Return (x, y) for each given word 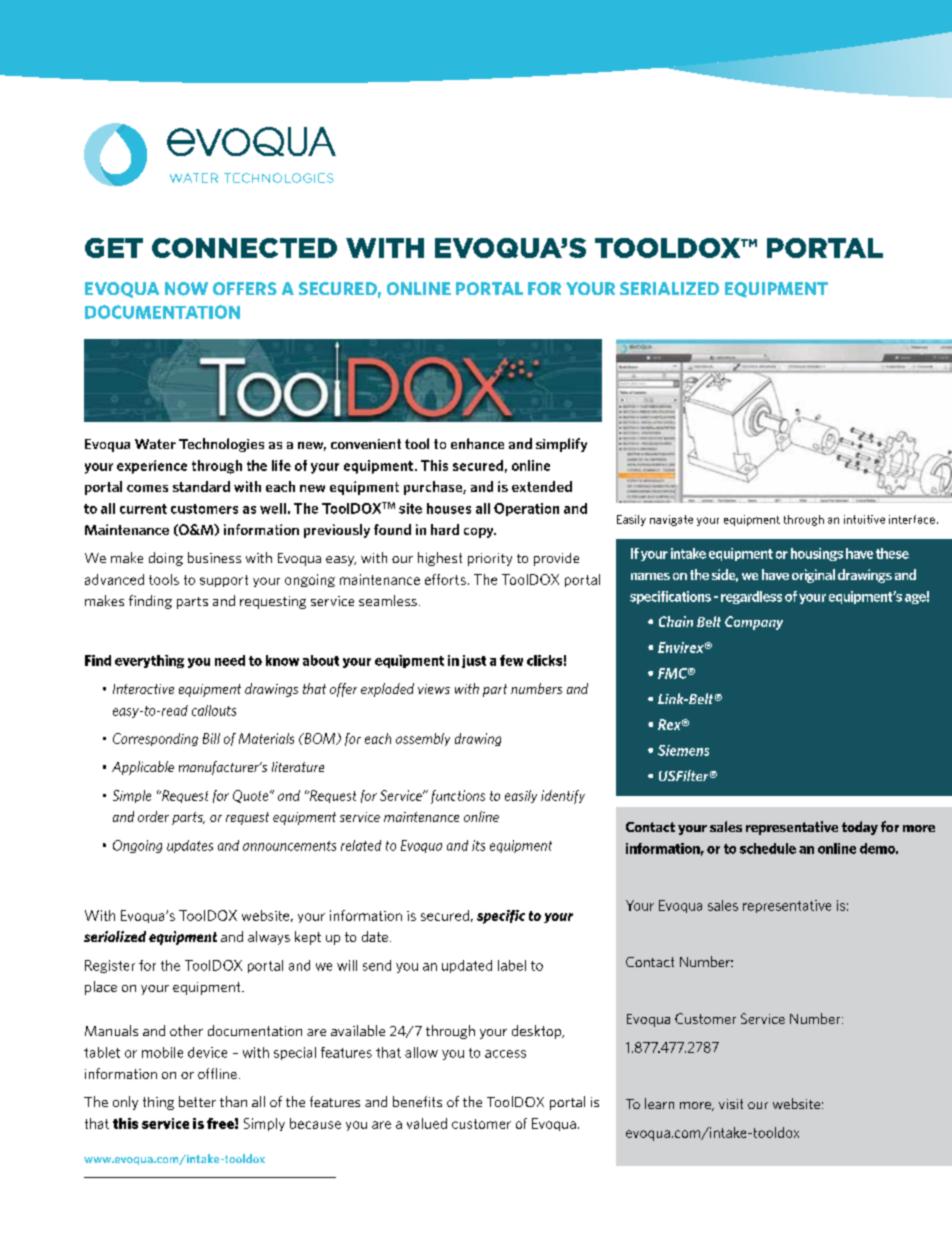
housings (817, 554)
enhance (477, 443)
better (197, 1101)
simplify (561, 445)
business (214, 557)
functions (458, 797)
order (153, 816)
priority (490, 559)
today (860, 828)
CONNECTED (244, 248)
